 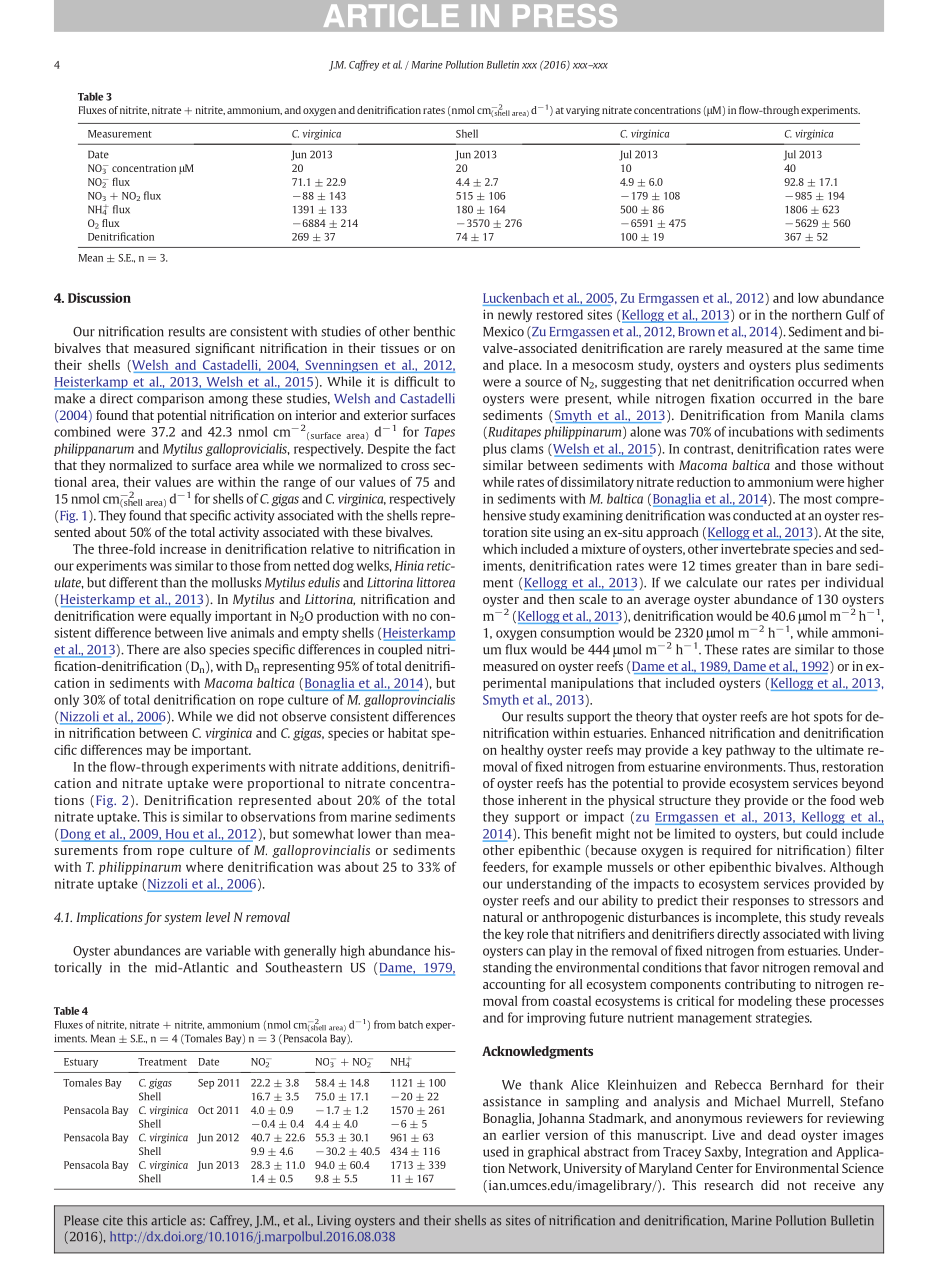 I want to click on research, so click(x=728, y=1185).
